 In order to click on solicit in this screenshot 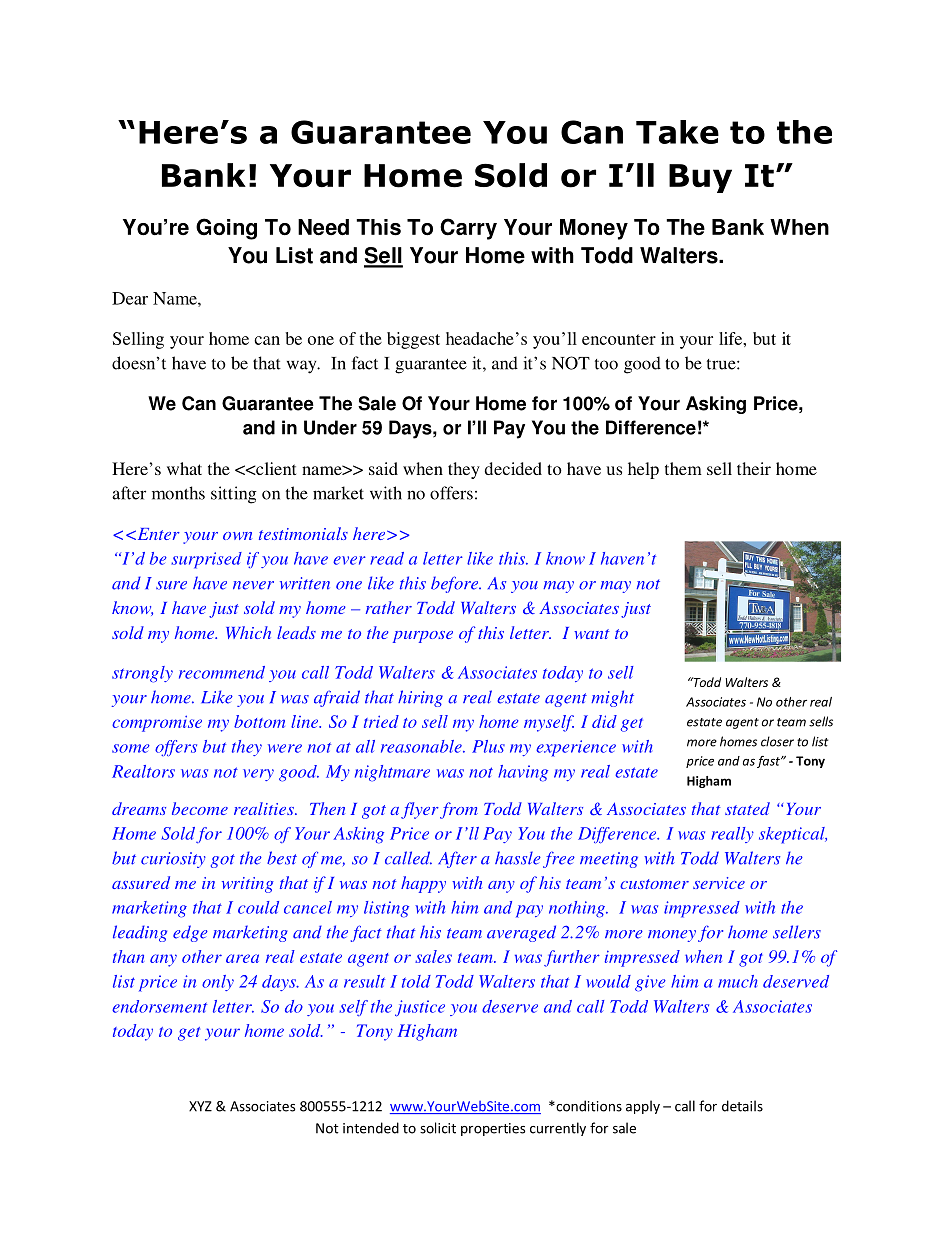, I will do `click(438, 1128)`.
